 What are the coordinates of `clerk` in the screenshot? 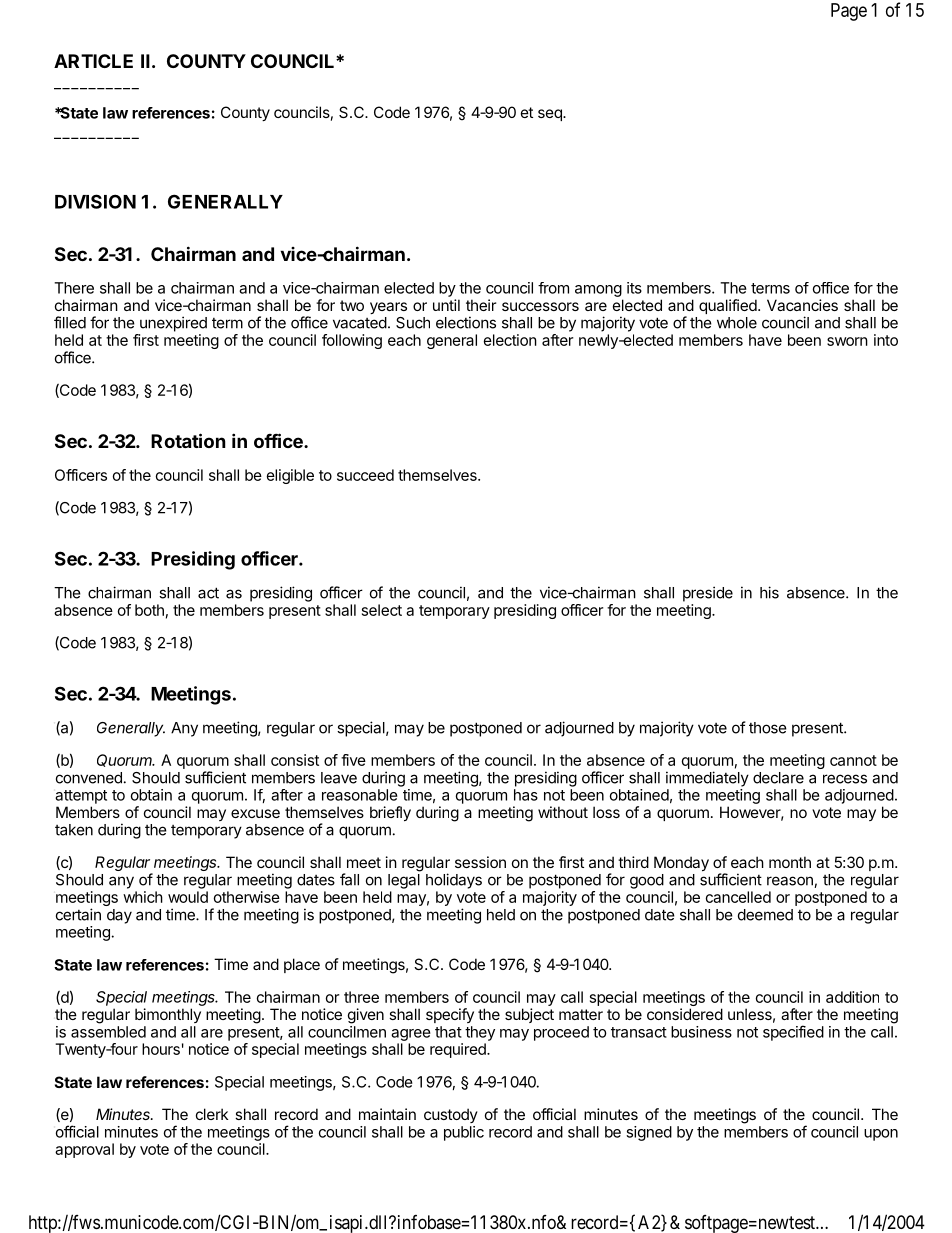 It's located at (212, 1114).
